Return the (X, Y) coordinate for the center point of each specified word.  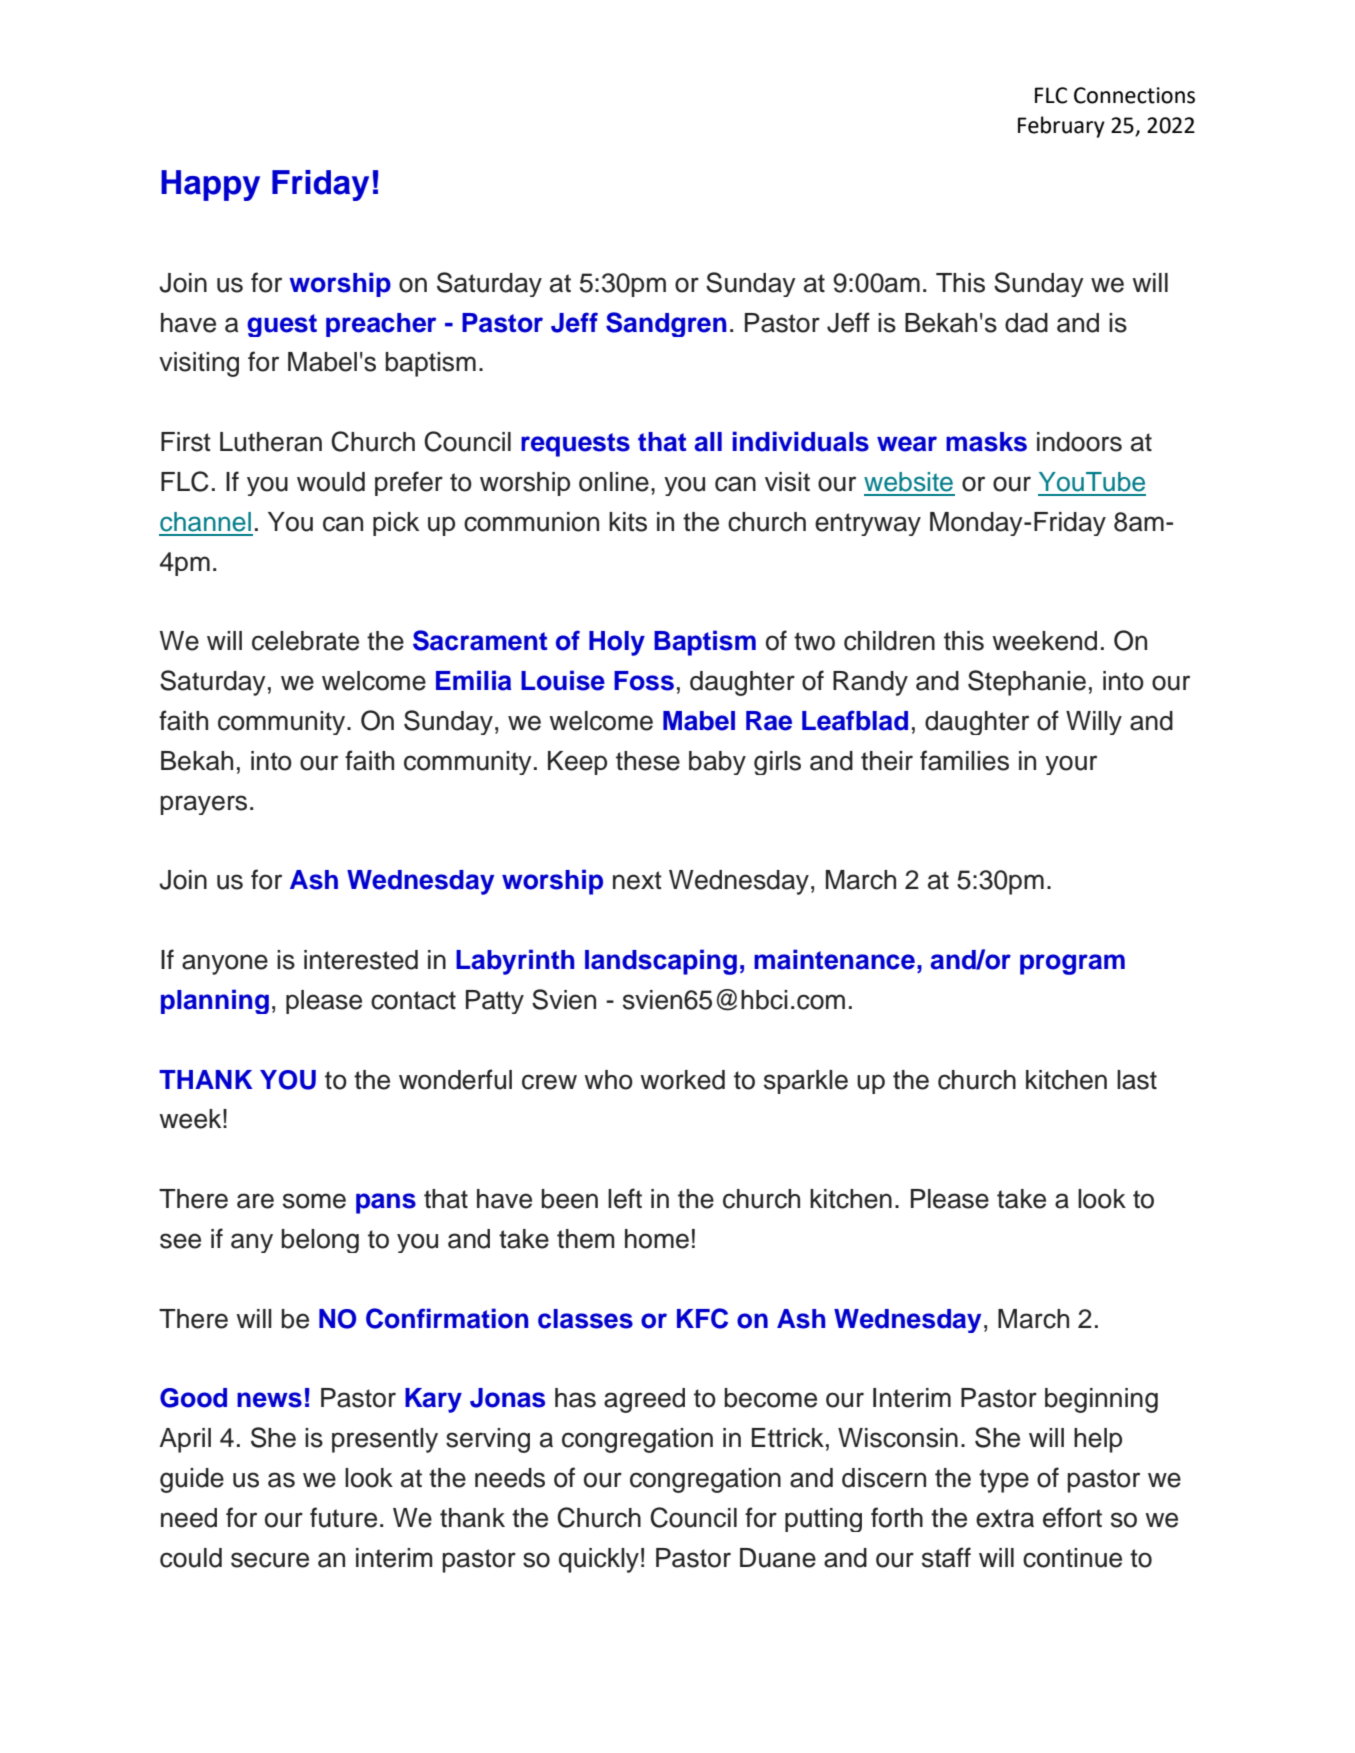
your (1071, 765)
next (637, 880)
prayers (203, 805)
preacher (381, 325)
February (1061, 127)
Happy (210, 185)
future (343, 1517)
